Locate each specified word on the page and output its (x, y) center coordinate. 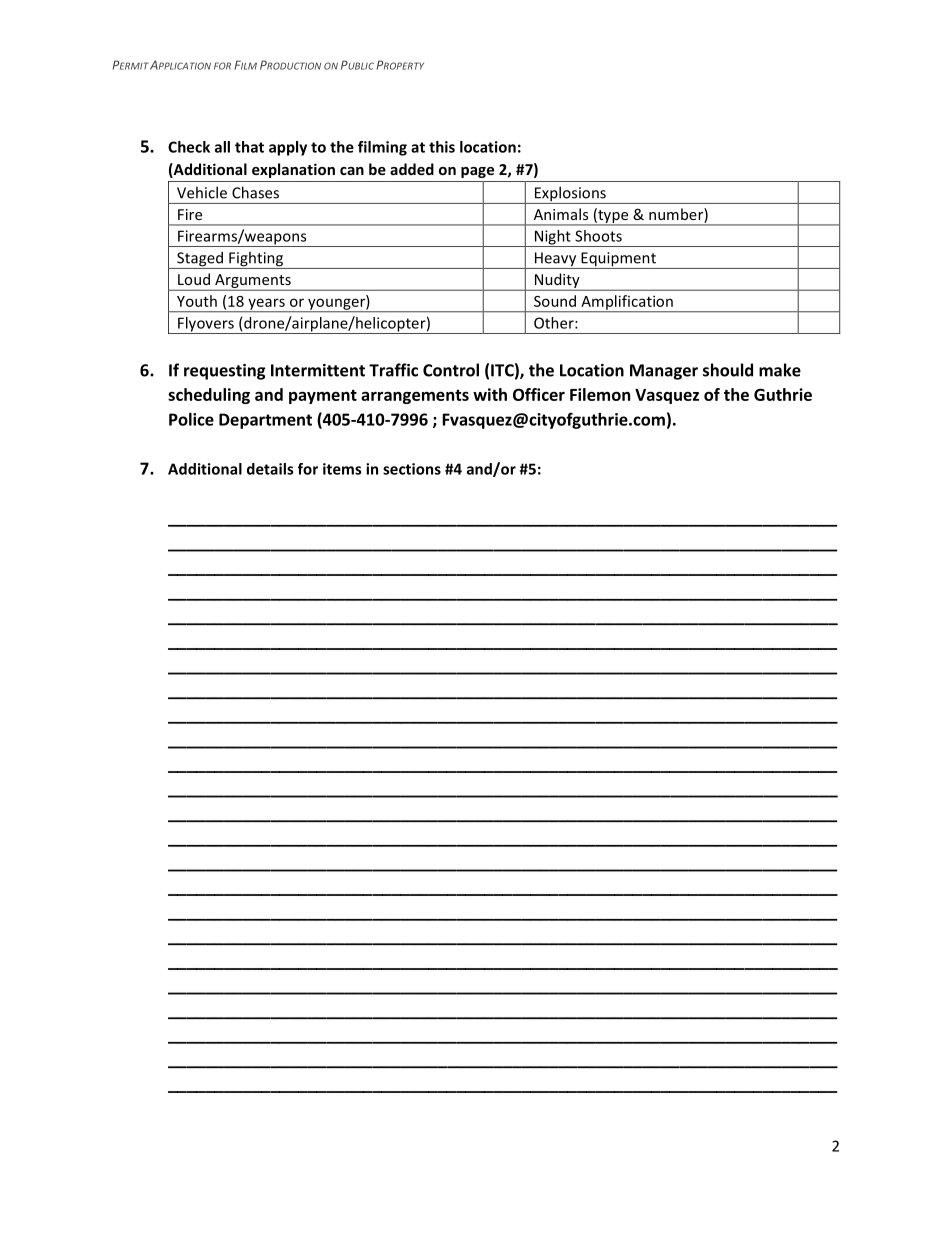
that (249, 147)
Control (451, 370)
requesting (225, 372)
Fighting (256, 260)
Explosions (570, 195)
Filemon (600, 394)
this (442, 147)
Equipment (618, 260)
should (728, 370)
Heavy (555, 260)
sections (412, 469)
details (270, 469)
